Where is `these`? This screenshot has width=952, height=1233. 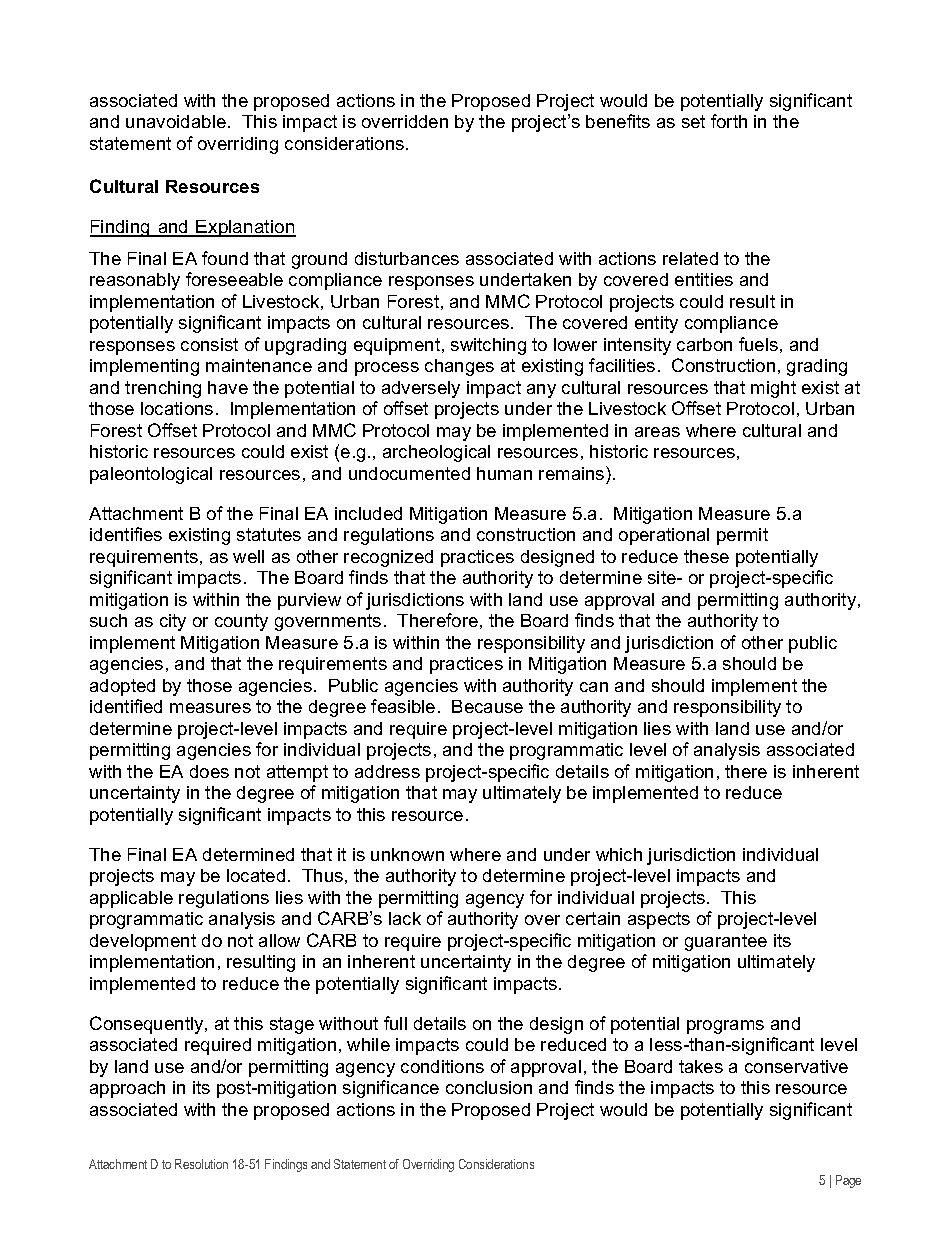
these is located at coordinates (706, 556).
